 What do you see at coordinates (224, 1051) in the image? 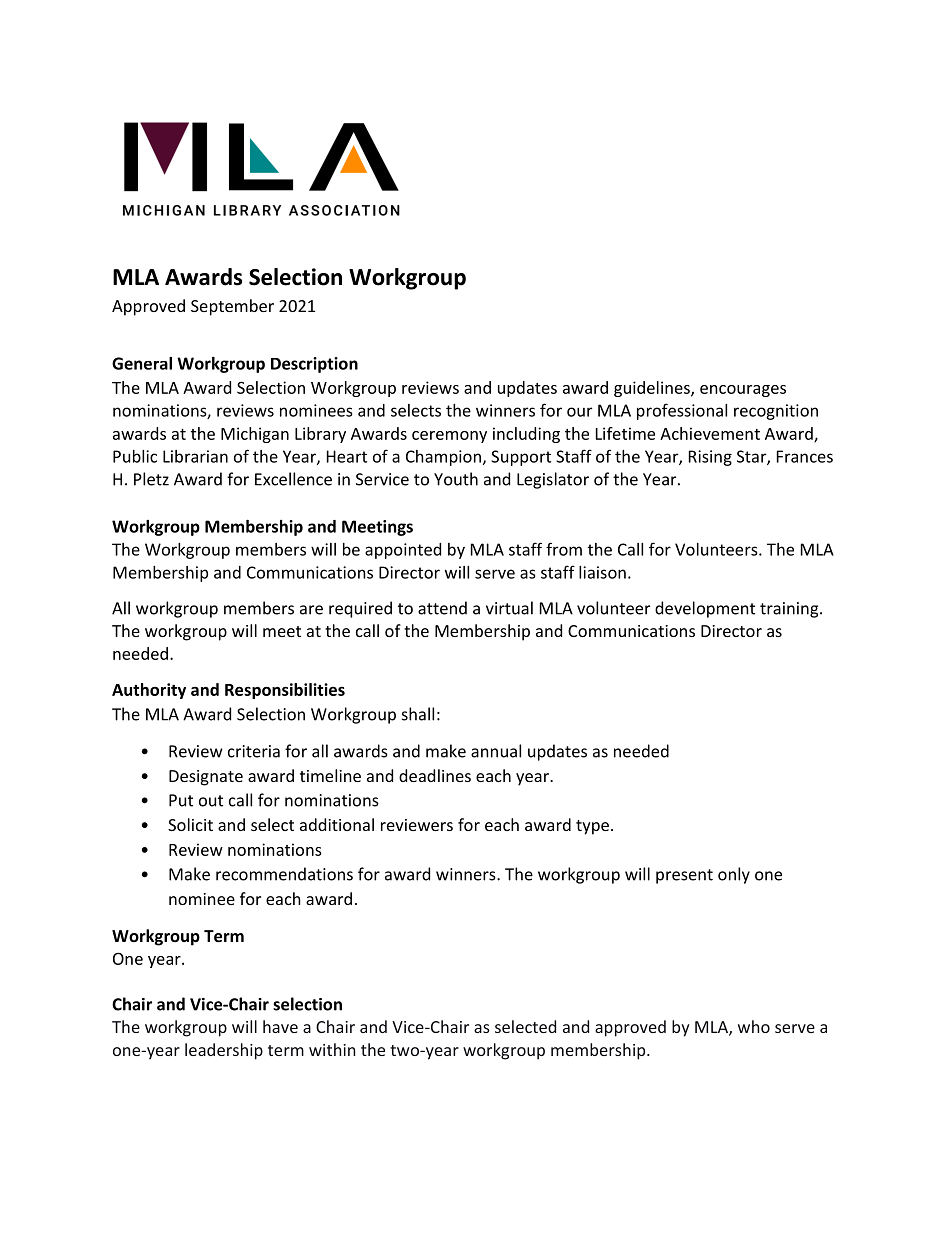
I see `leadership` at bounding box center [224, 1051].
